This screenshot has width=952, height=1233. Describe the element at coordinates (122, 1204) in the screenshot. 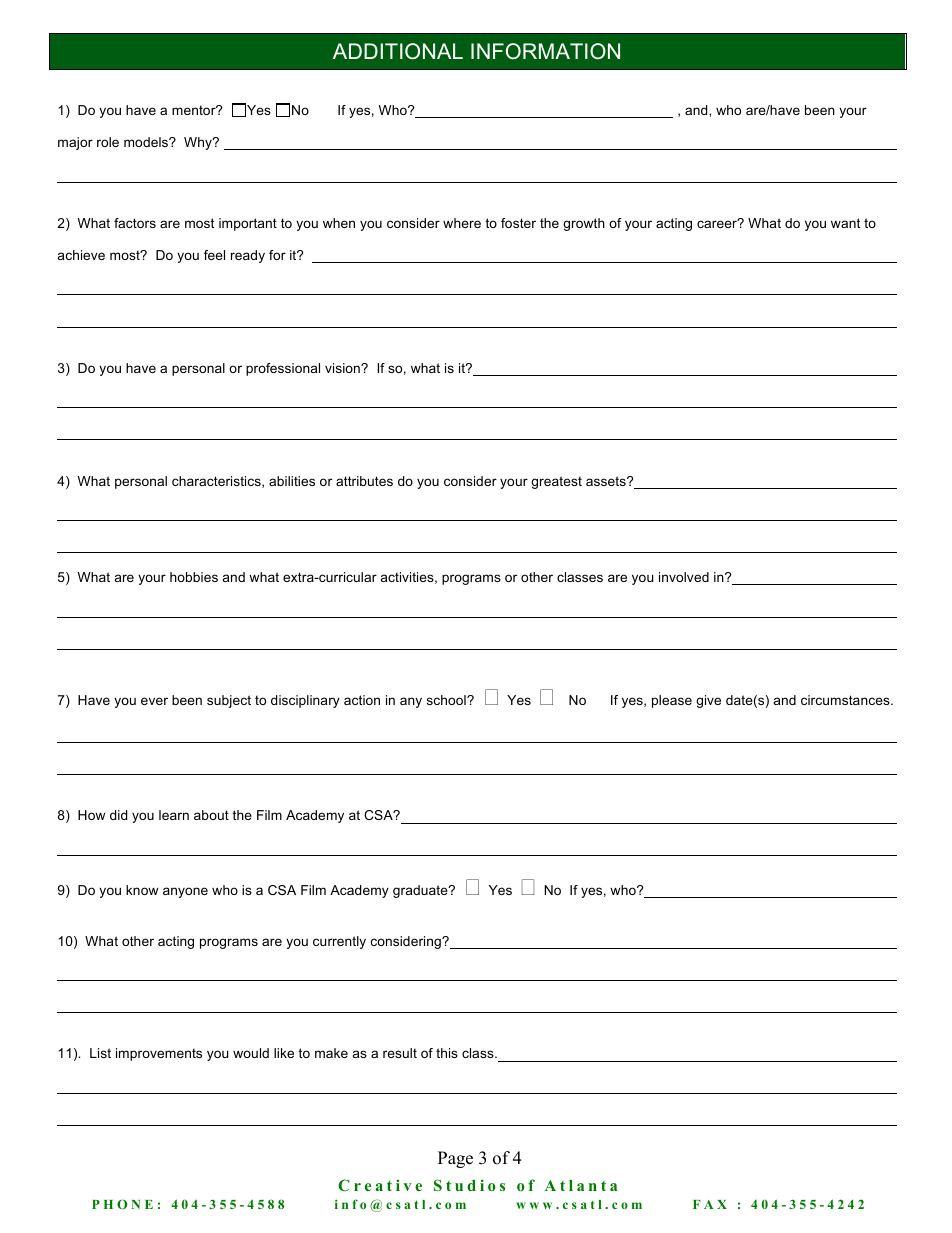

I see `PHONE` at that location.
